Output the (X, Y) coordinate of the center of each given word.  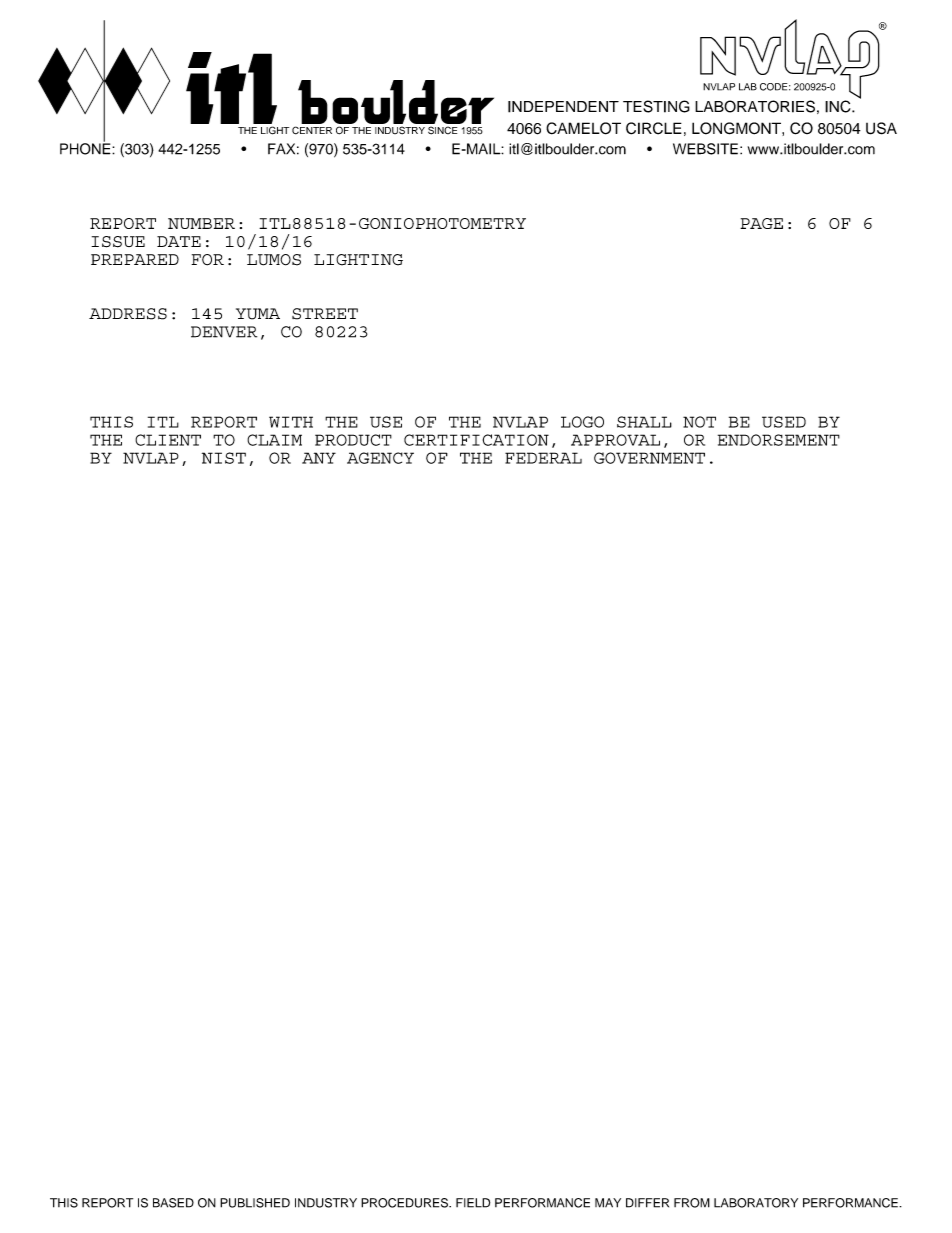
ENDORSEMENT (779, 440)
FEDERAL (543, 458)
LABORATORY (756, 1203)
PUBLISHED (255, 1203)
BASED (173, 1203)
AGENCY (380, 458)
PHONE (86, 148)
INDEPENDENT (563, 107)
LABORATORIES (755, 106)
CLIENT (168, 440)
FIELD (473, 1203)
